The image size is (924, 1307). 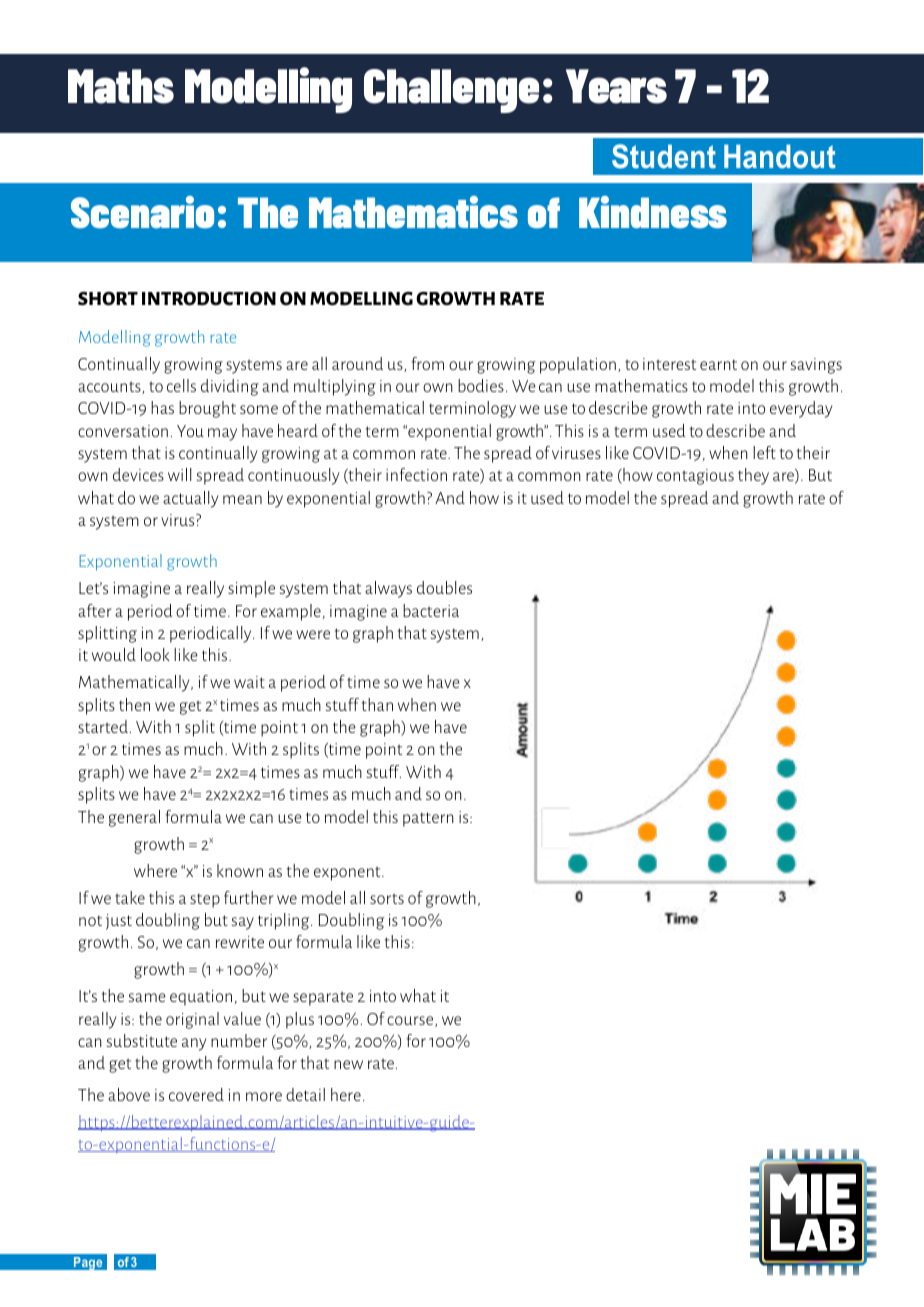 What do you see at coordinates (194, 1044) in the screenshot?
I see `any` at bounding box center [194, 1044].
